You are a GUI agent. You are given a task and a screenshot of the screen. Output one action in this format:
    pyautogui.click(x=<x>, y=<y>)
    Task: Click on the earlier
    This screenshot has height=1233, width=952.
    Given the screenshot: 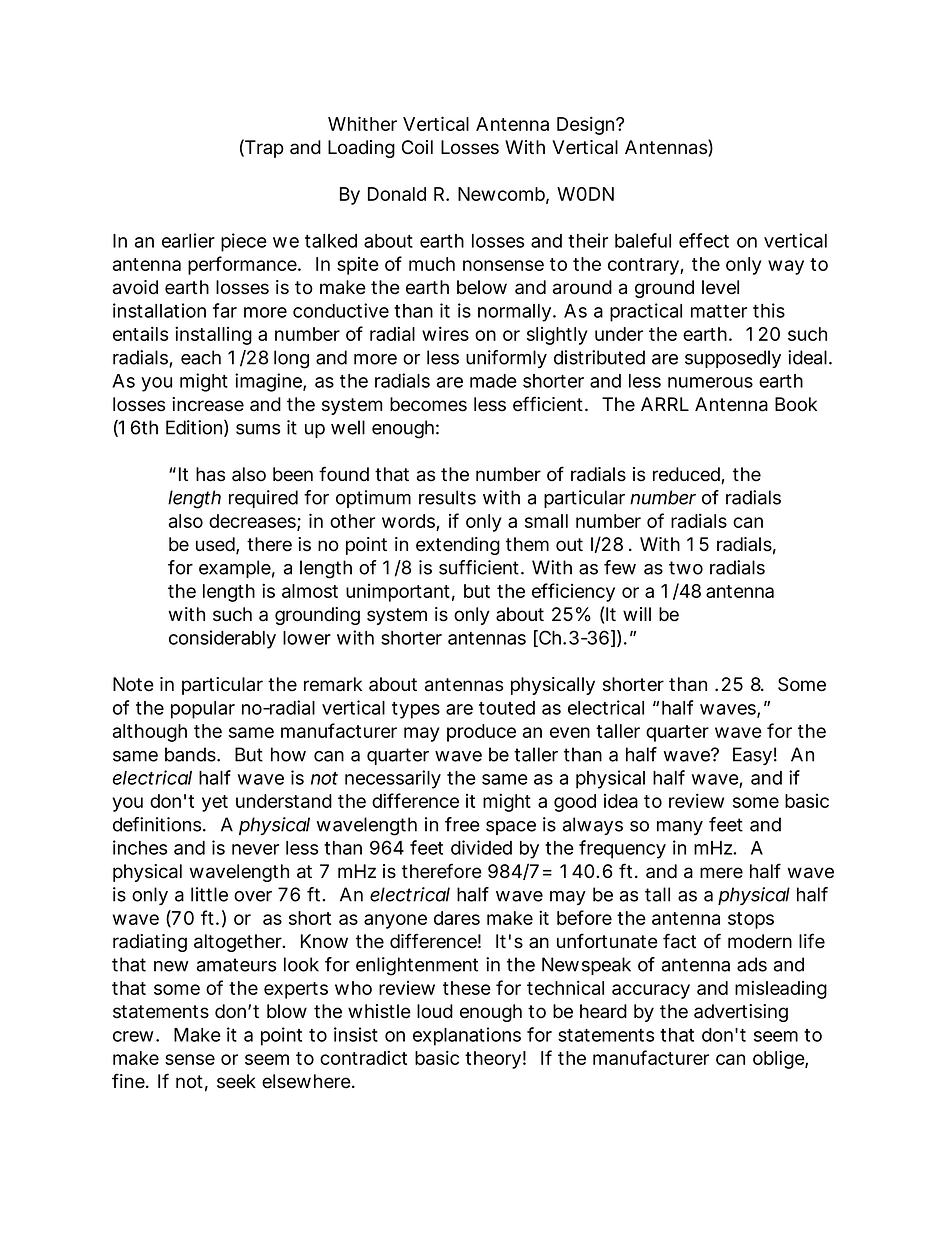 What is the action you would take?
    pyautogui.click(x=188, y=240)
